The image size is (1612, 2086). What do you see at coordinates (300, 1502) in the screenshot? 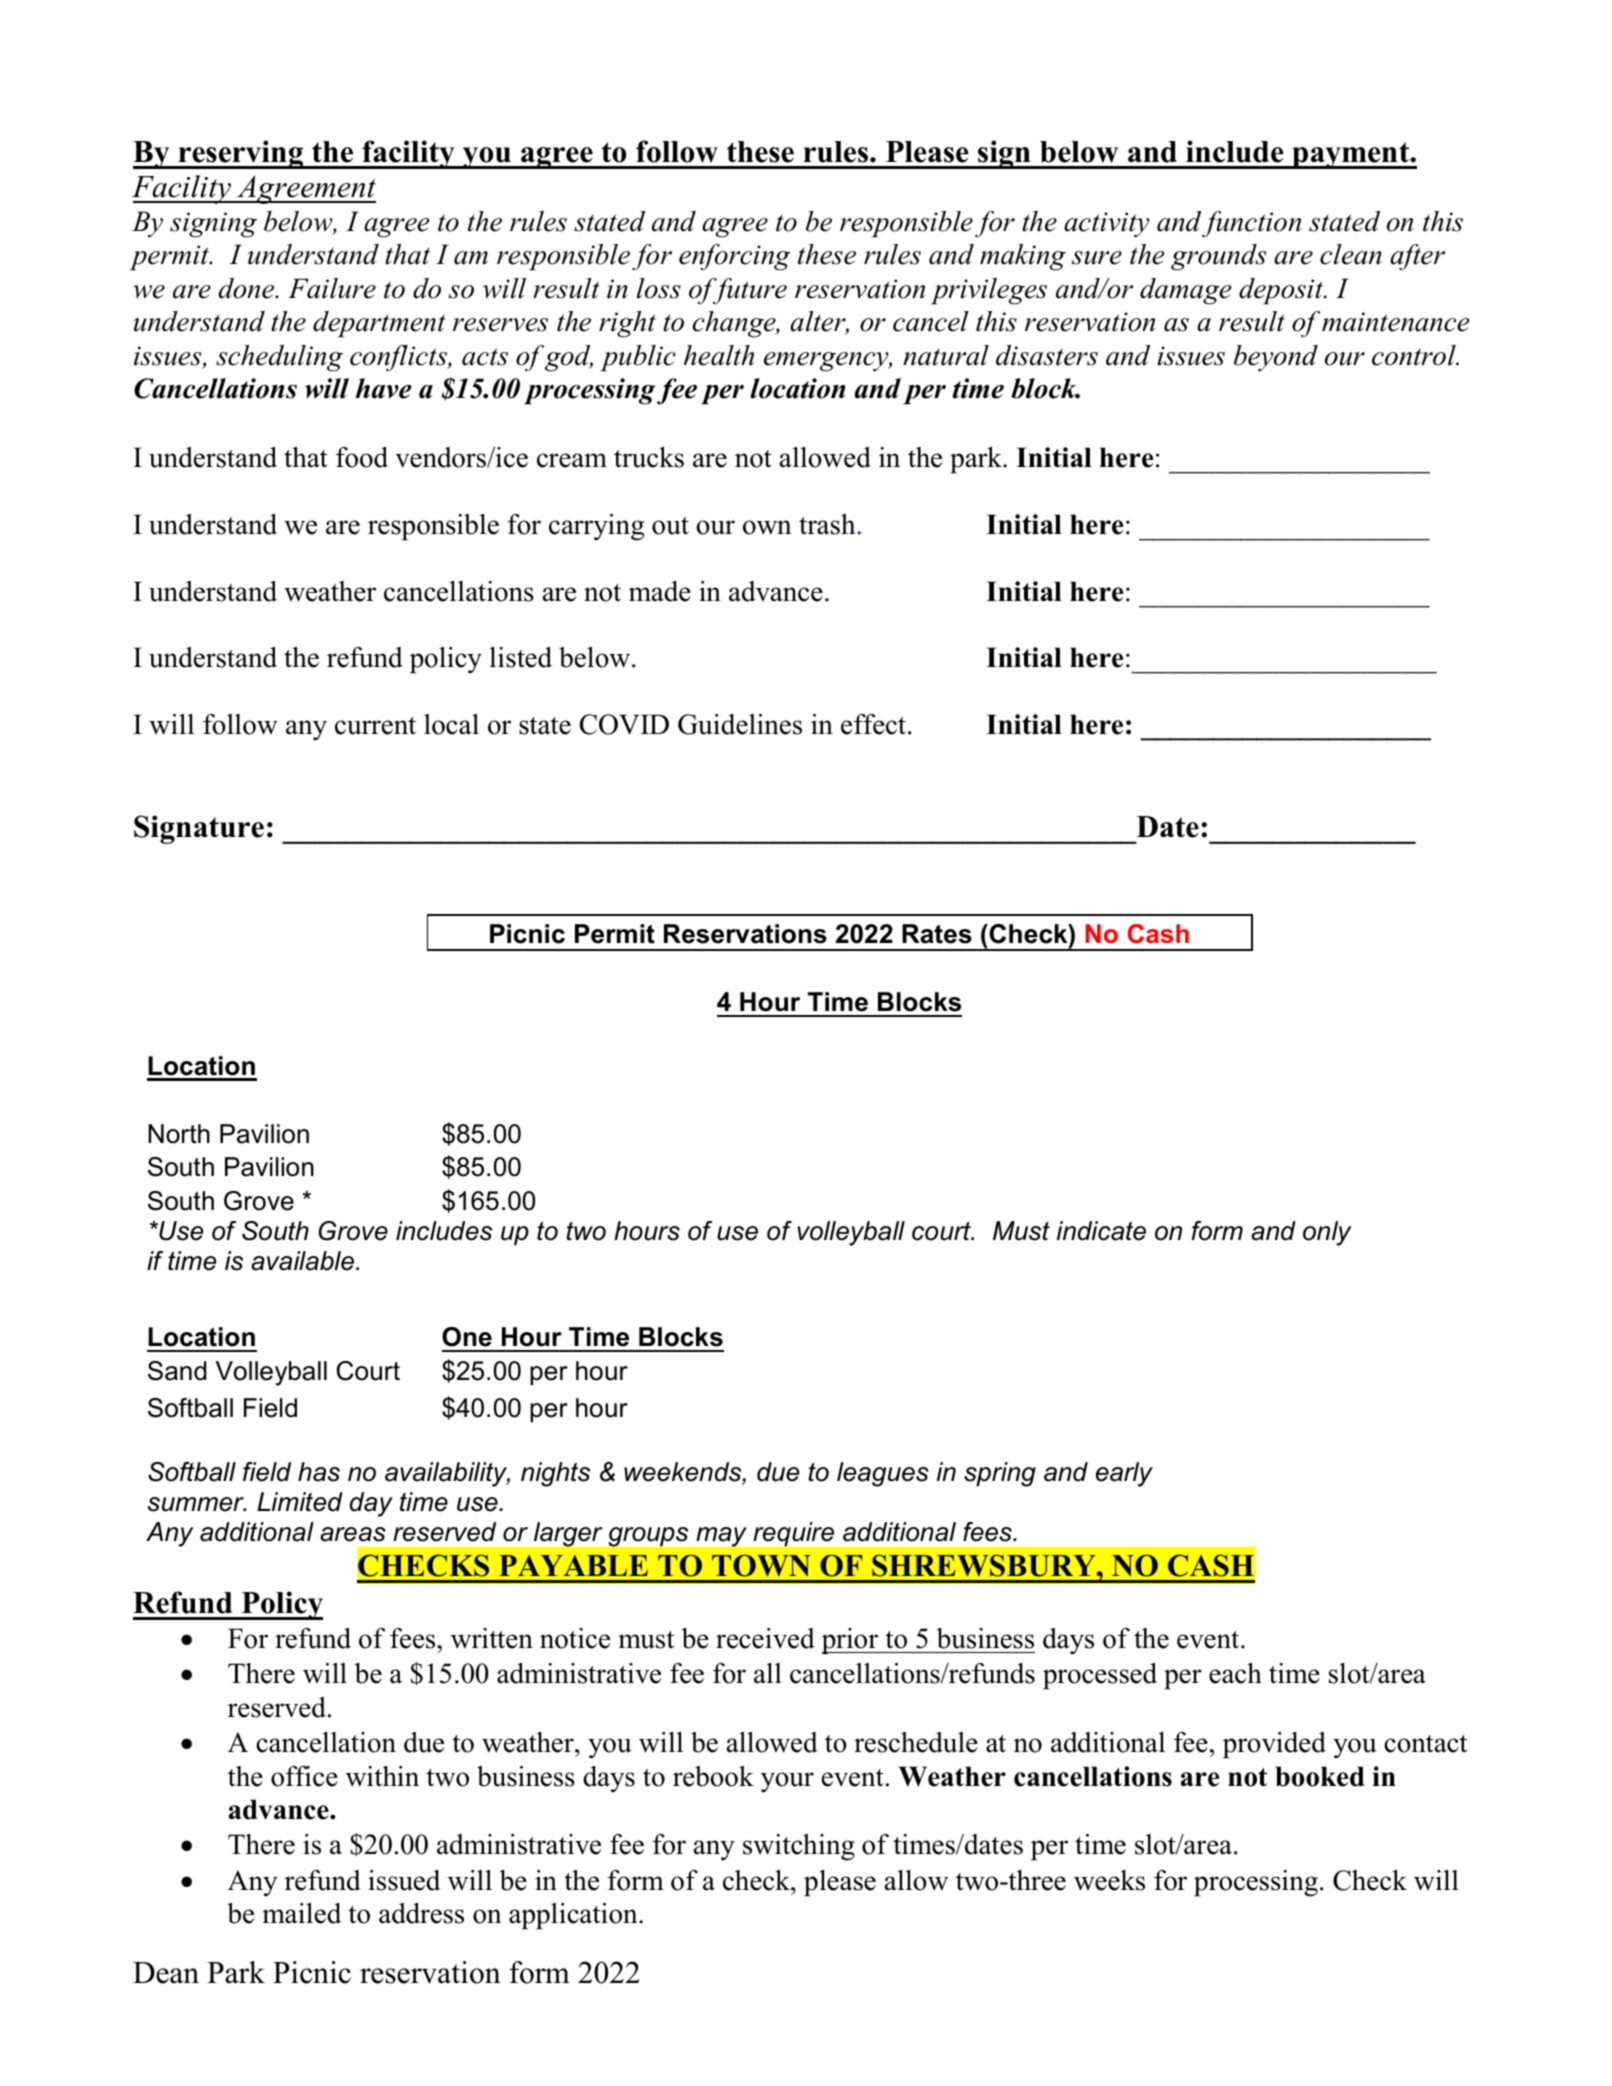
I see `Limited` at bounding box center [300, 1502].
